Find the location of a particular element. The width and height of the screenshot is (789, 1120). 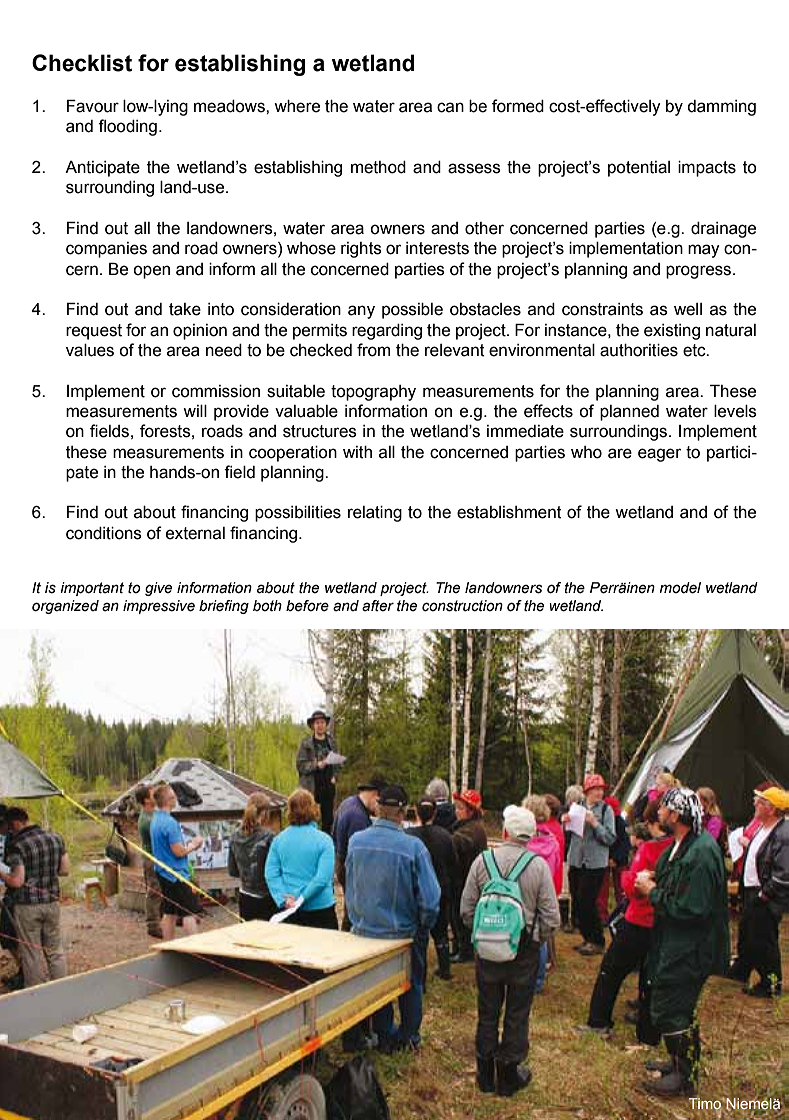

after is located at coordinates (378, 606).
